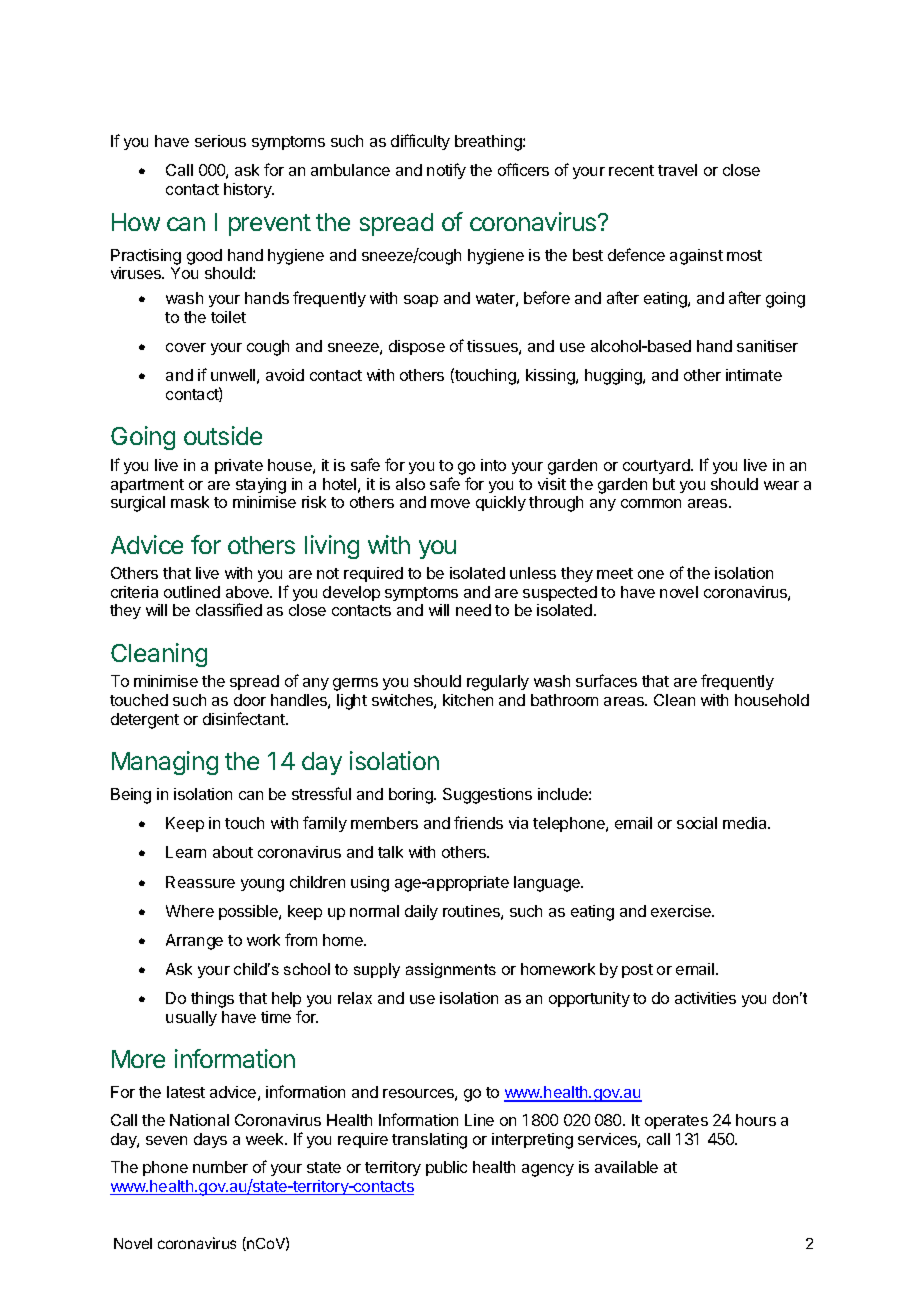 The height and width of the document is (1308, 924). I want to click on notify, so click(446, 171).
